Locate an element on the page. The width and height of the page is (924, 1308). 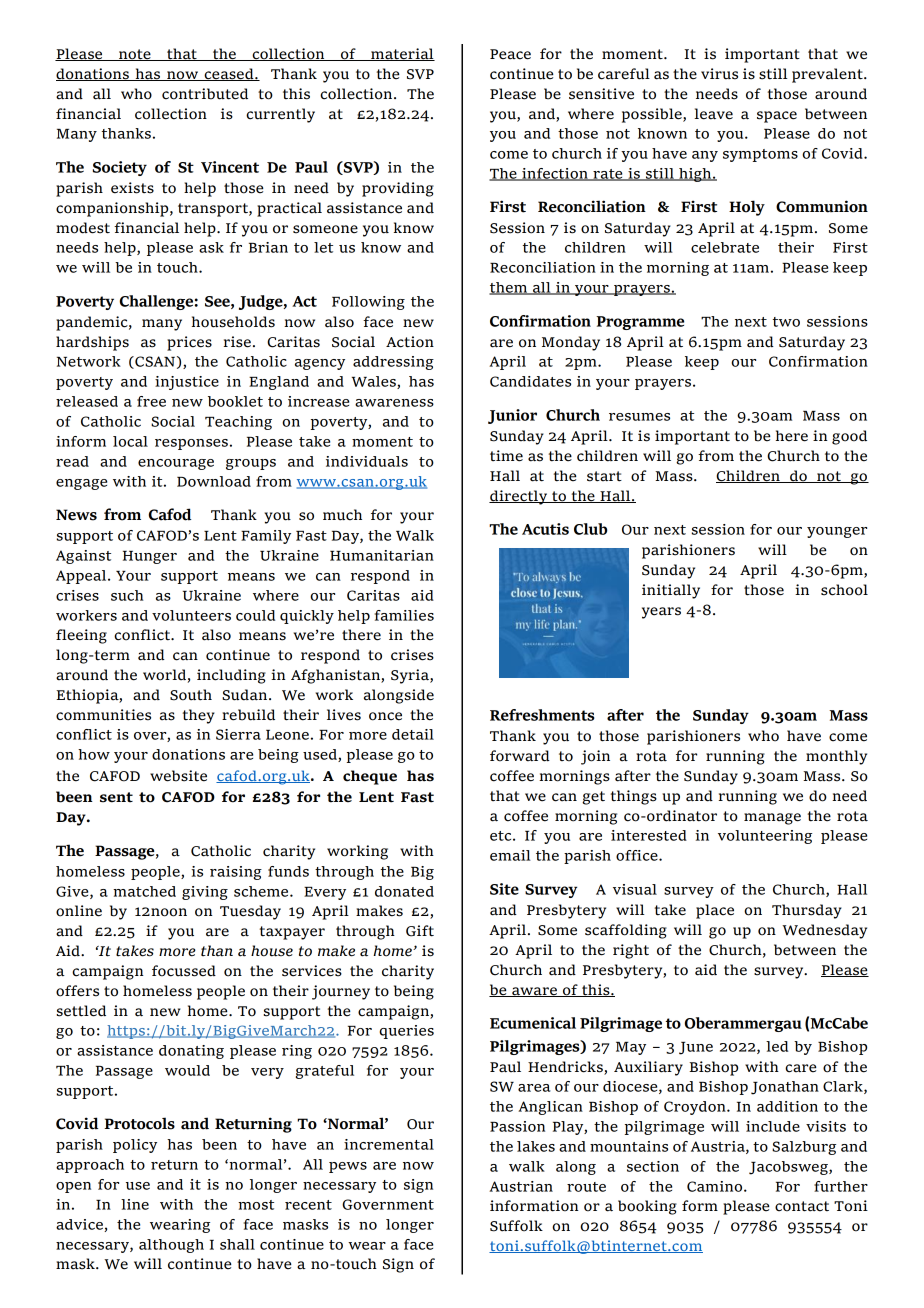
incremental is located at coordinates (389, 1144).
